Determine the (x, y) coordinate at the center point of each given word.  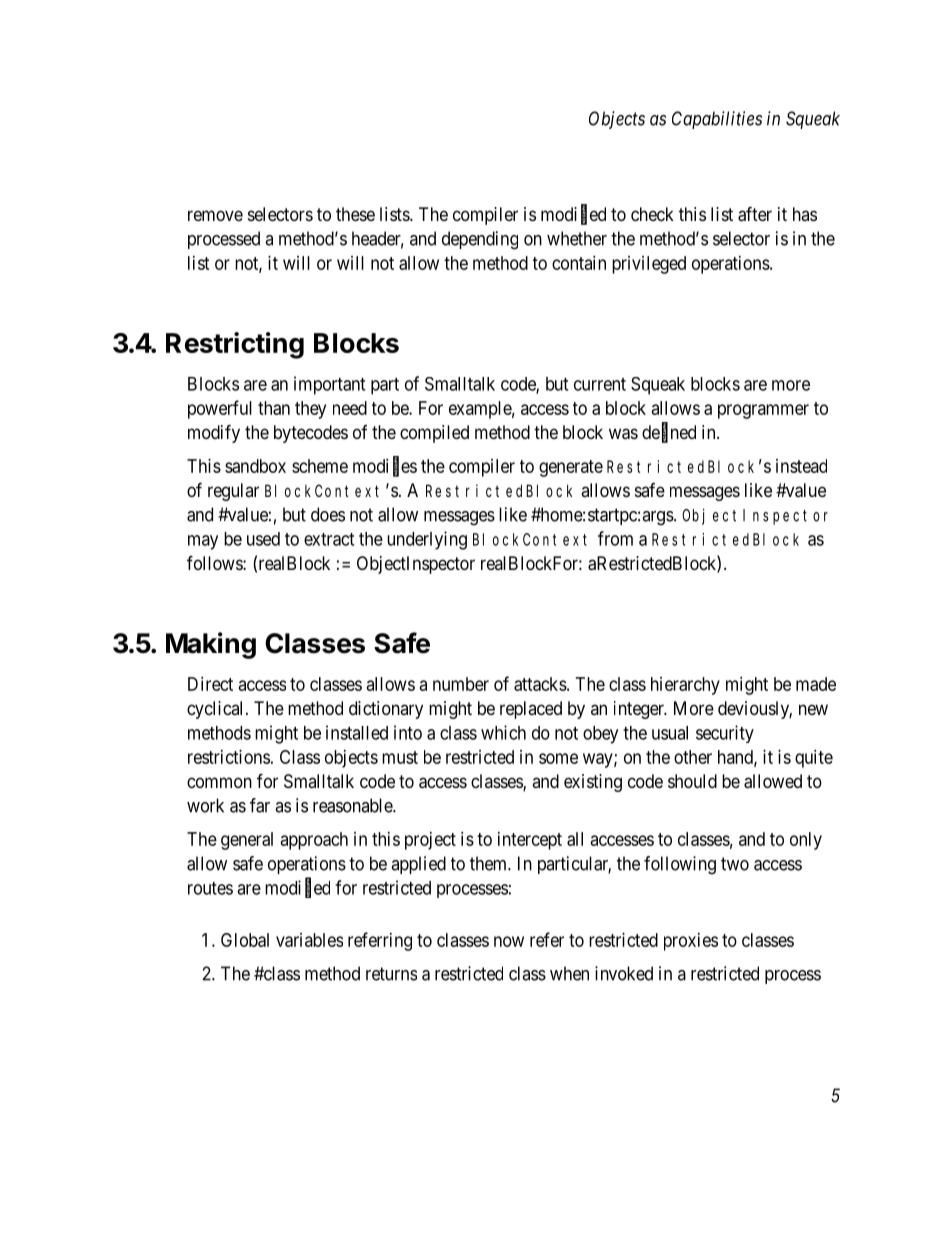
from (615, 538)
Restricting (235, 345)
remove (215, 215)
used (263, 539)
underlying (427, 540)
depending (480, 240)
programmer (763, 411)
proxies (691, 942)
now (509, 941)
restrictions (229, 757)
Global (245, 940)
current (600, 384)
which (503, 732)
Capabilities (717, 120)
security (725, 734)
